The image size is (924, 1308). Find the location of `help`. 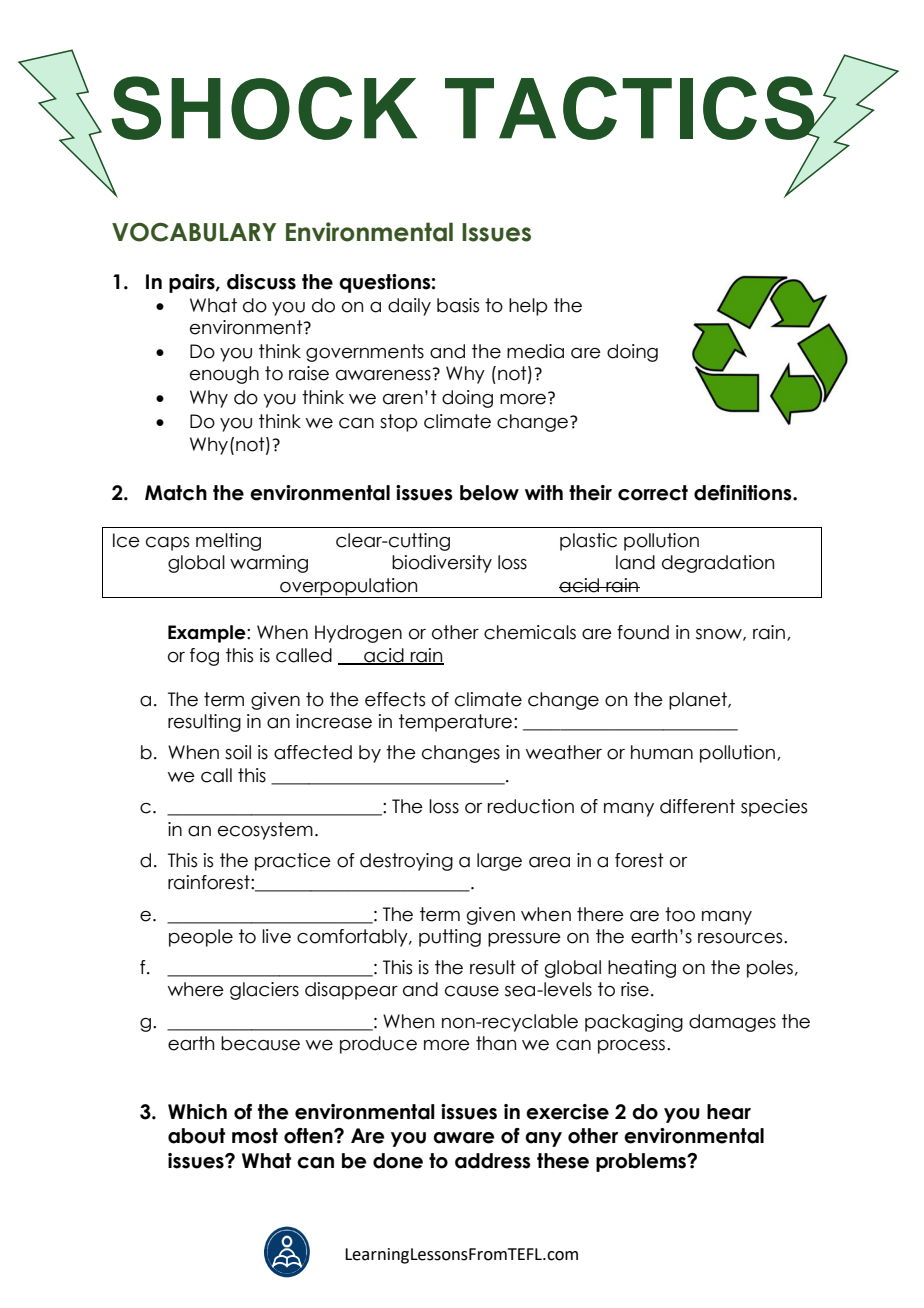

help is located at coordinates (528, 307).
